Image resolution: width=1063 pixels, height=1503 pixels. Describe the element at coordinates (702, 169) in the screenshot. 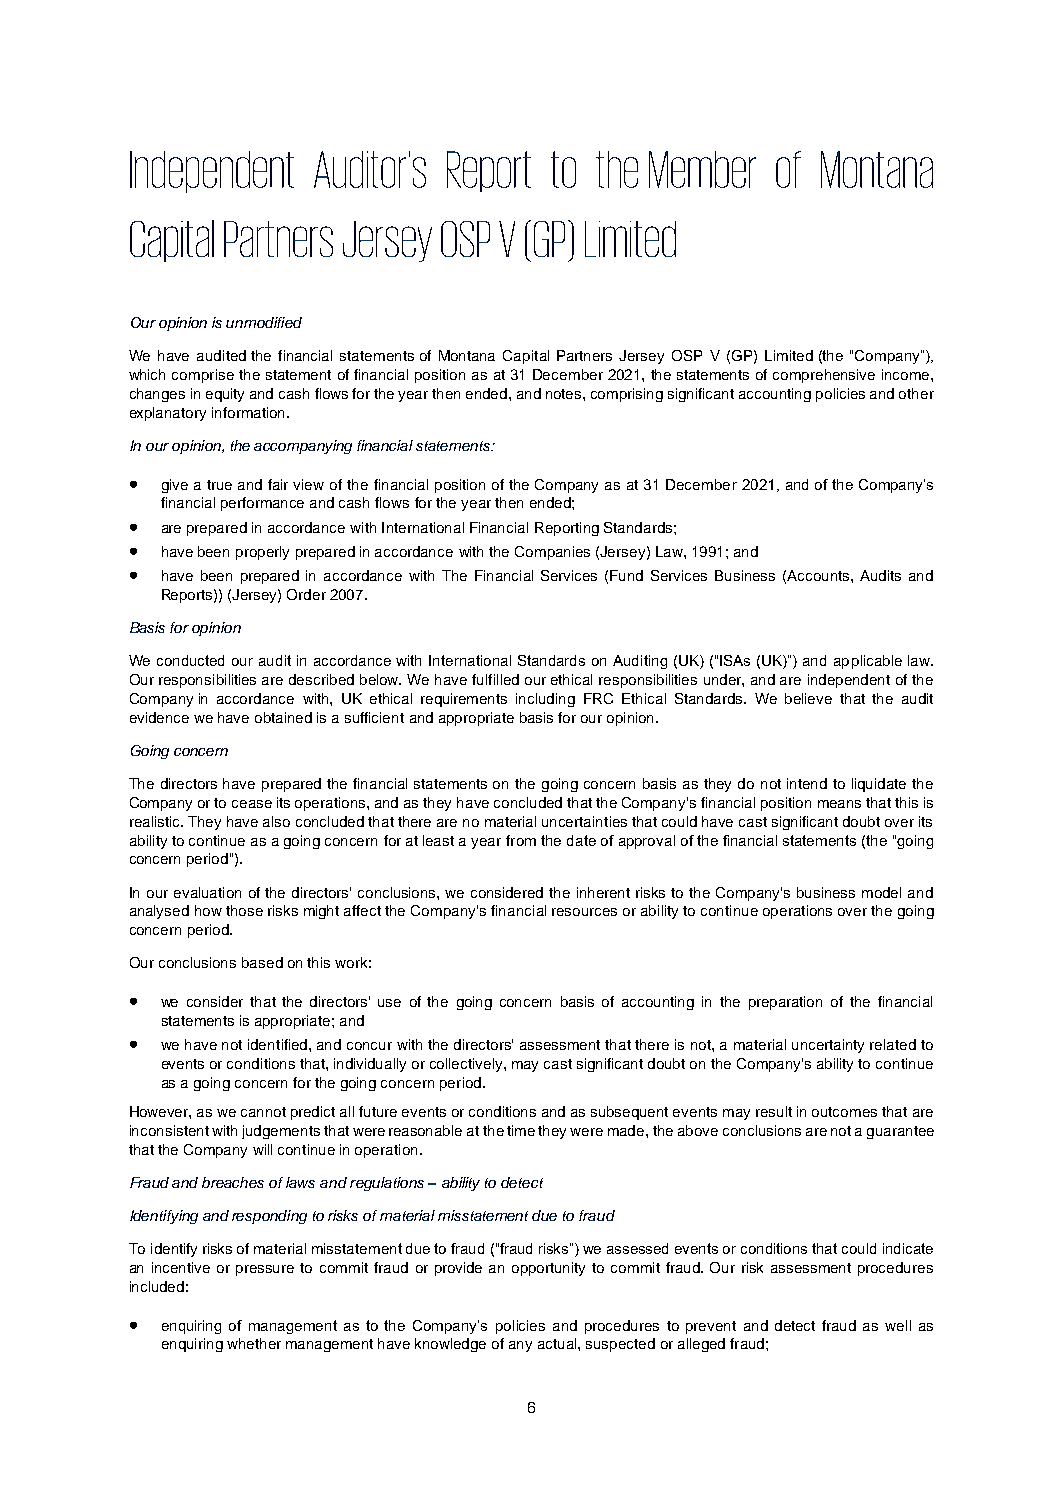

I see `Member` at that location.
